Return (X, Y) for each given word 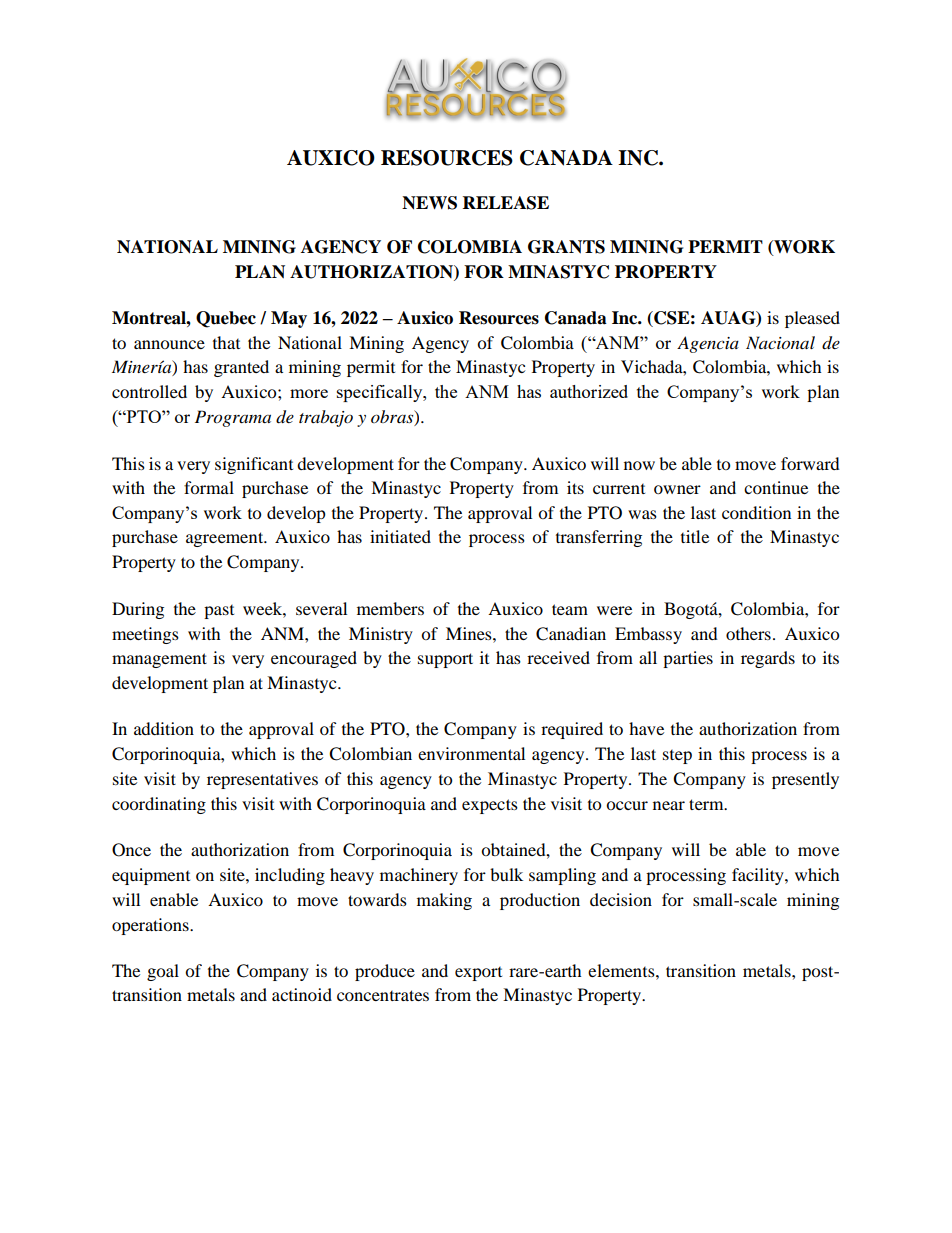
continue (776, 487)
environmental (471, 753)
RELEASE (506, 203)
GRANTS (566, 247)
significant (254, 465)
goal (163, 972)
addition (164, 728)
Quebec (226, 319)
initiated (400, 536)
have (646, 728)
